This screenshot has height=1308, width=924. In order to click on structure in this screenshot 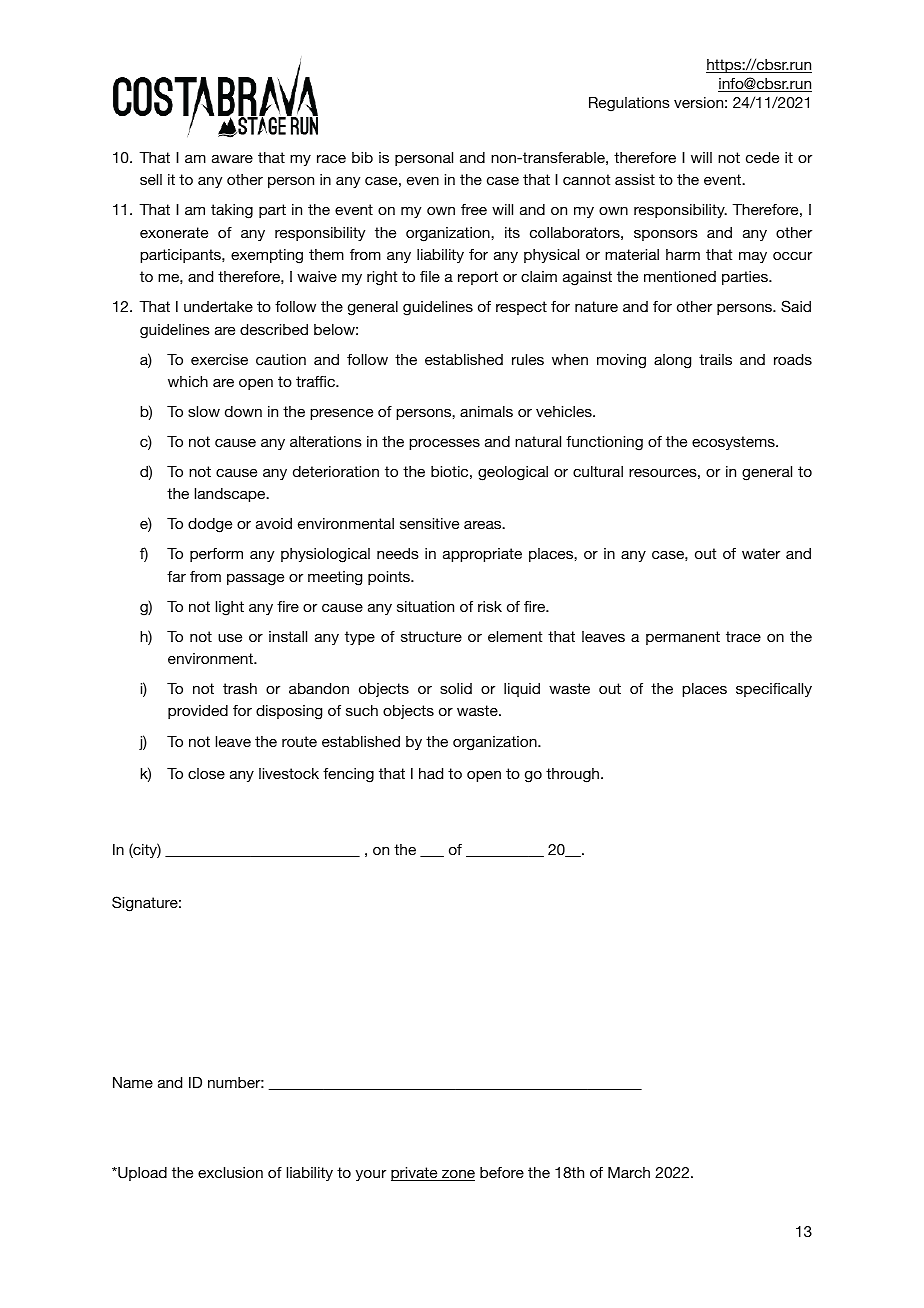, I will do `click(431, 636)`.
